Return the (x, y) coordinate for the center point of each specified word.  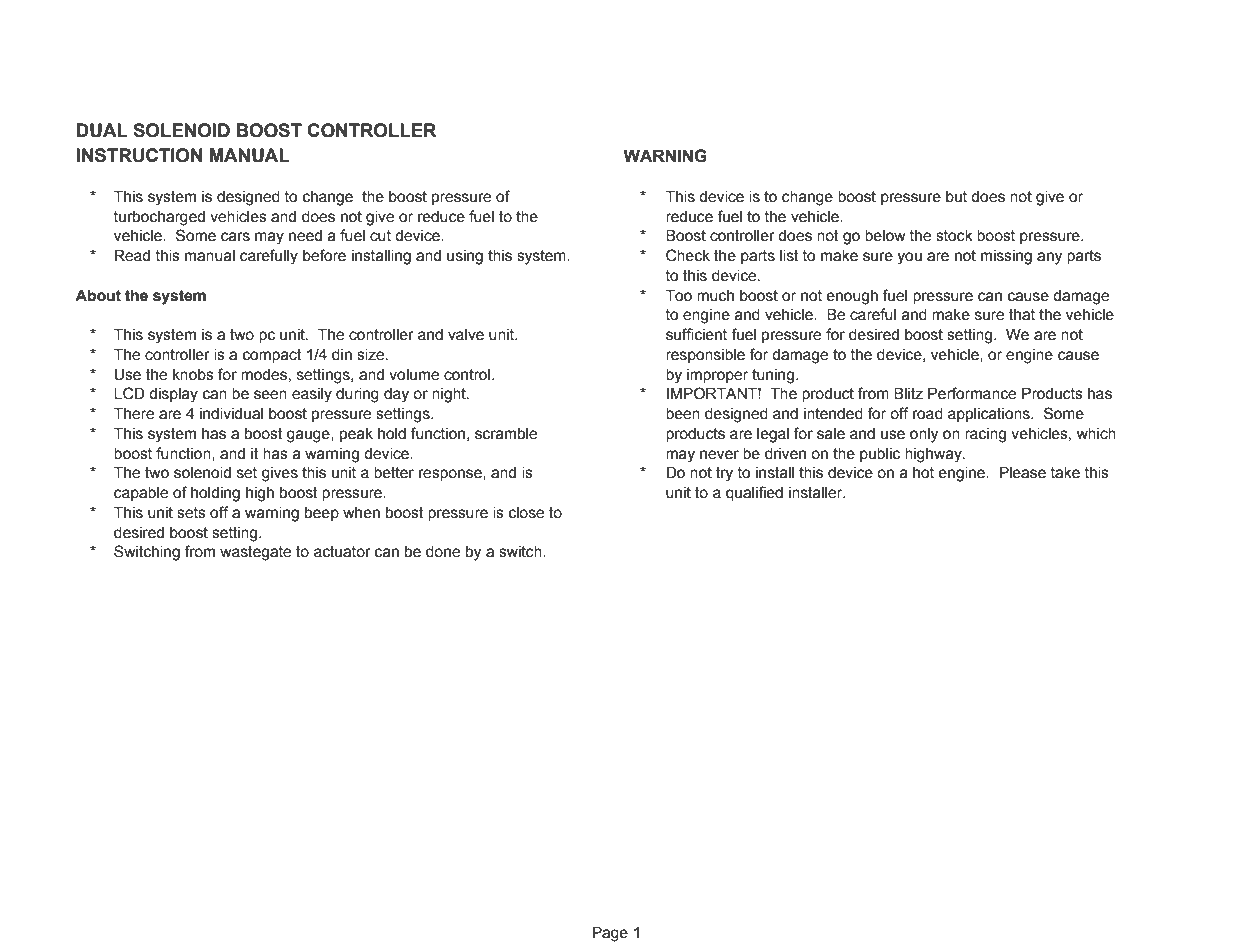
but (956, 197)
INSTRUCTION (139, 155)
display (173, 395)
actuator (342, 552)
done (443, 552)
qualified (754, 493)
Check (688, 255)
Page (610, 934)
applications (990, 415)
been (683, 414)
